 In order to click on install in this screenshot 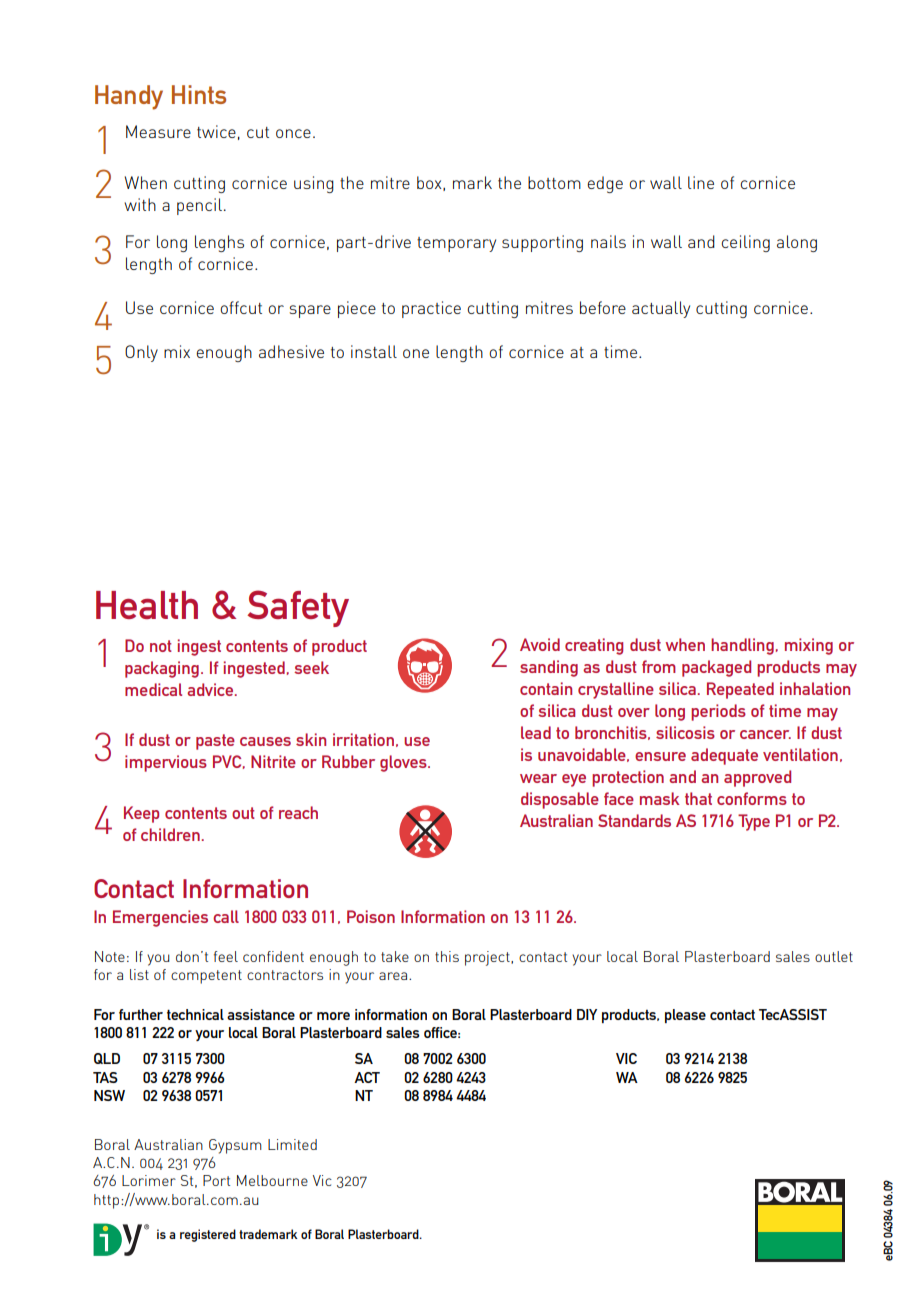, I will do `click(374, 351)`.
